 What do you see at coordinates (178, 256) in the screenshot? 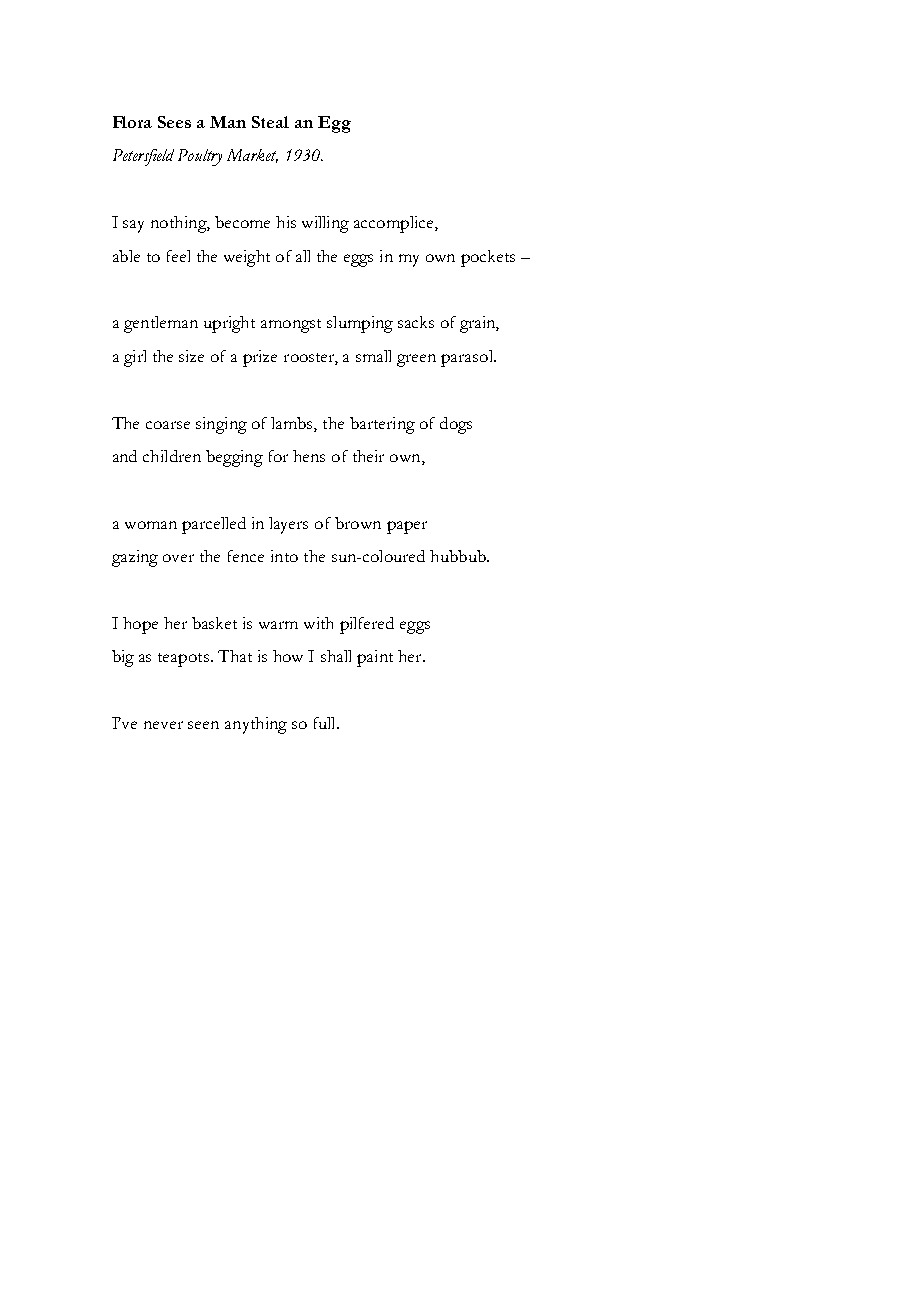
I see `feel` at bounding box center [178, 256].
